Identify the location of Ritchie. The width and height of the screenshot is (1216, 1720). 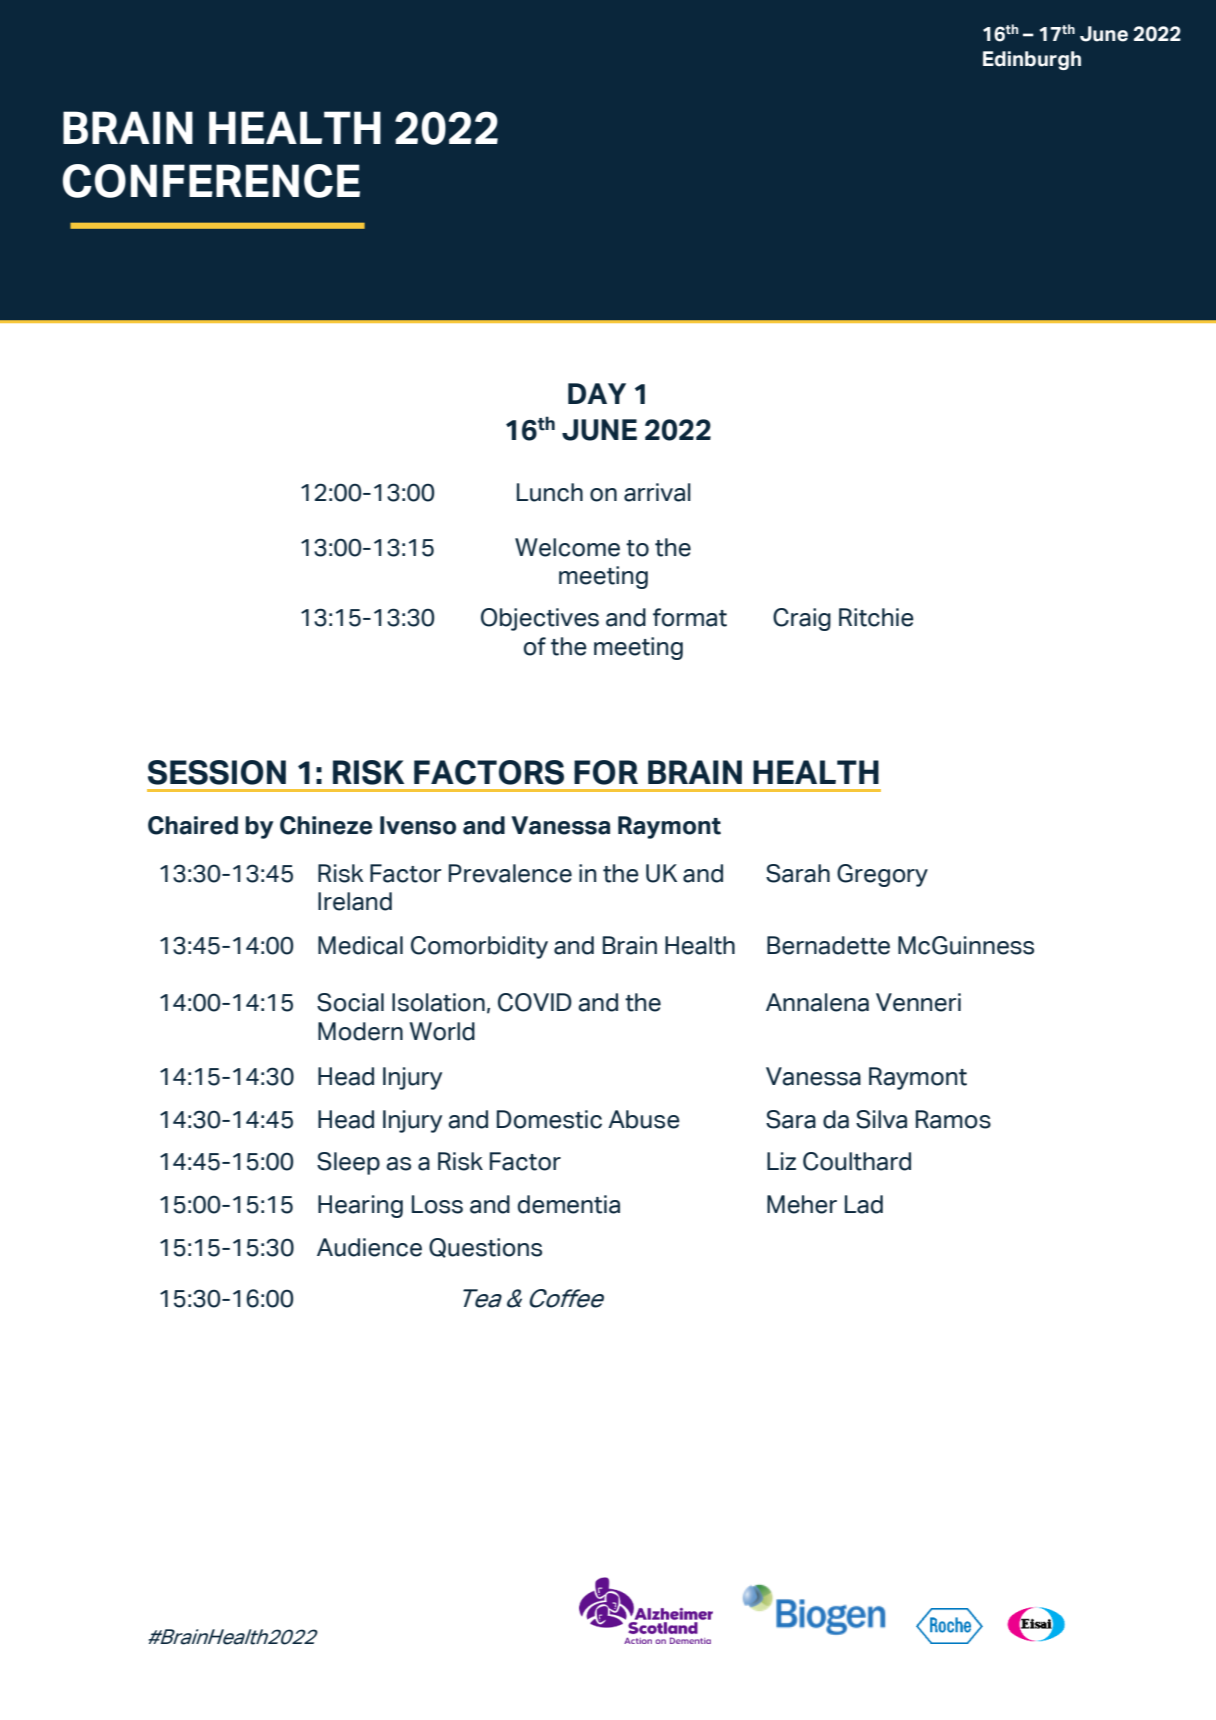
(876, 617).
